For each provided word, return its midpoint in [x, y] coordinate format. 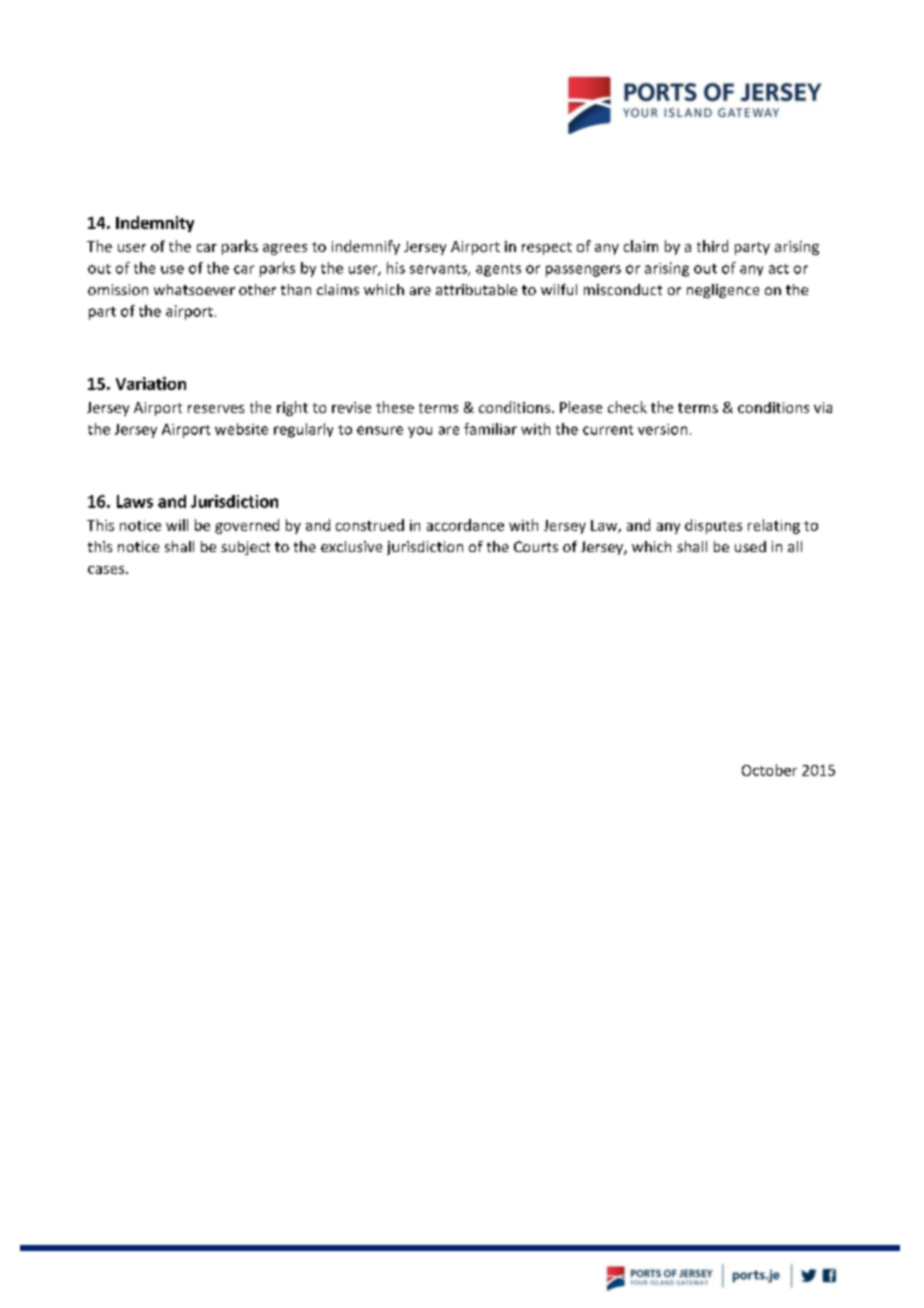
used [750, 546]
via [823, 407]
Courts [536, 546]
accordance [465, 525]
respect [547, 248]
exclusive [351, 546]
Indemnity [155, 224]
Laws [135, 501]
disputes [713, 526]
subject [245, 548]
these [395, 407]
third [712, 246]
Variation [151, 383]
